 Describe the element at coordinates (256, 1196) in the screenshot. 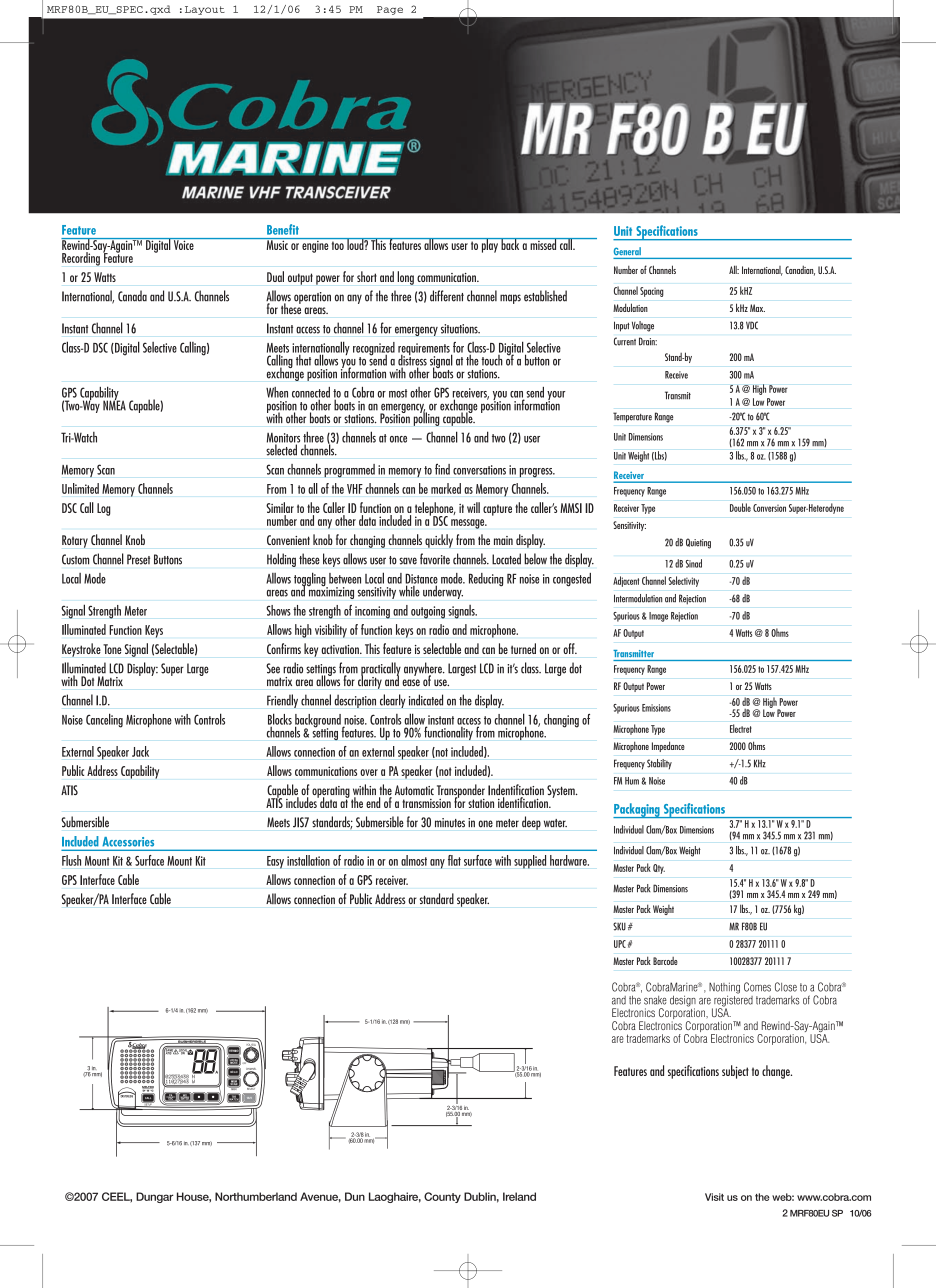

I see `Northumberland` at that location.
